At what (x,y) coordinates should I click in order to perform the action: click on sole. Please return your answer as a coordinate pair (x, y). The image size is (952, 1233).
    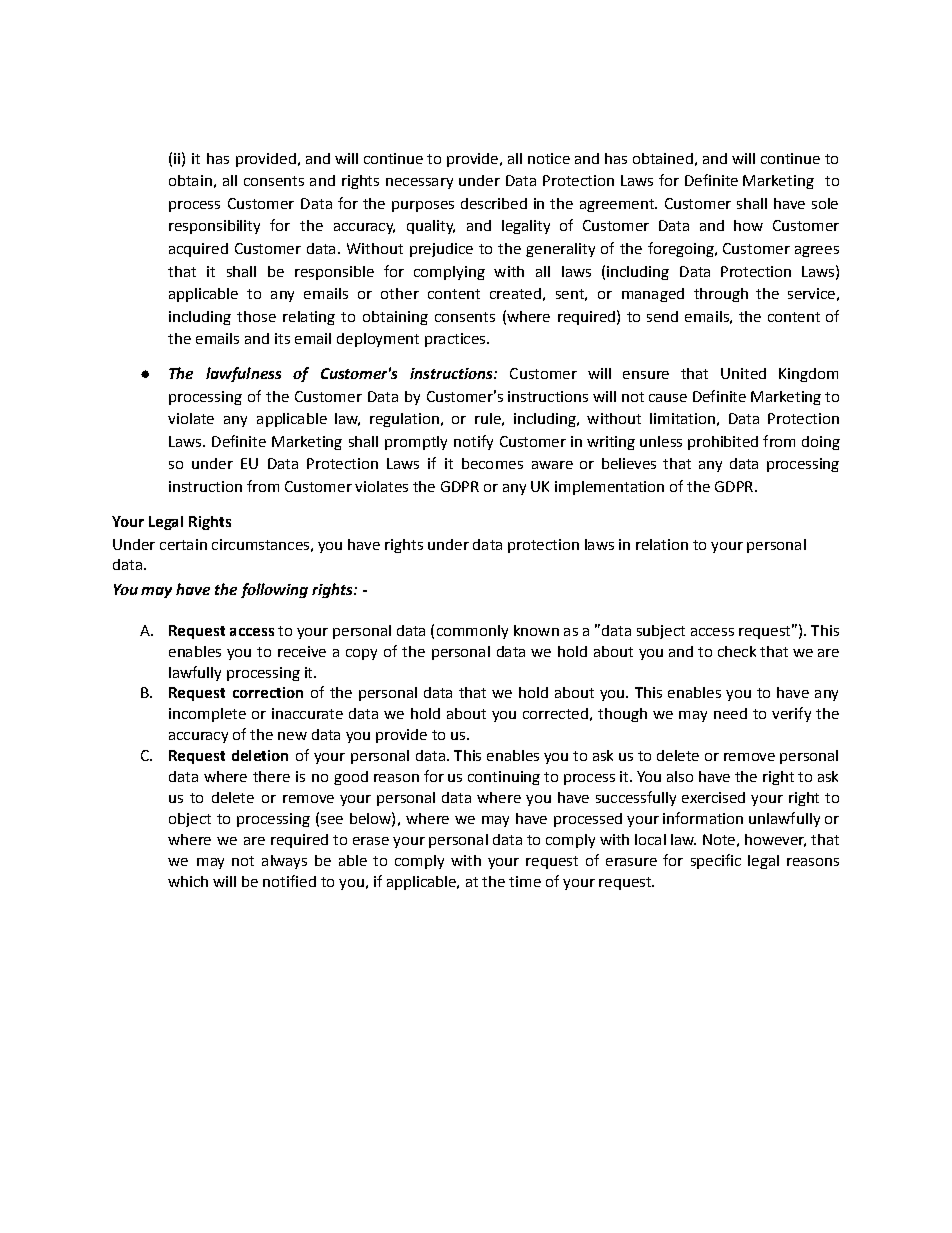
    Looking at the image, I should click on (825, 203).
